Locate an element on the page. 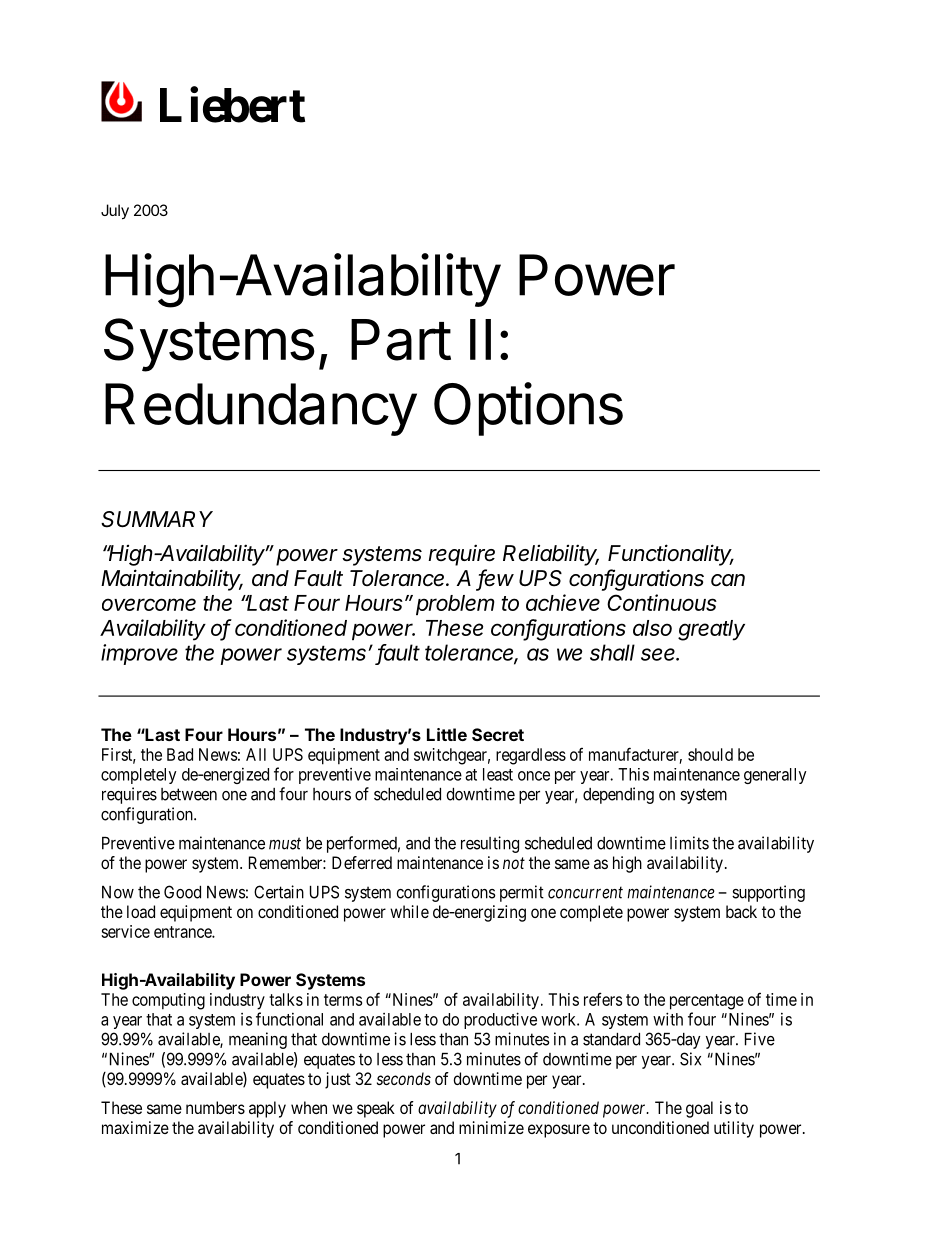 The image size is (952, 1233). numbers is located at coordinates (215, 1107).
